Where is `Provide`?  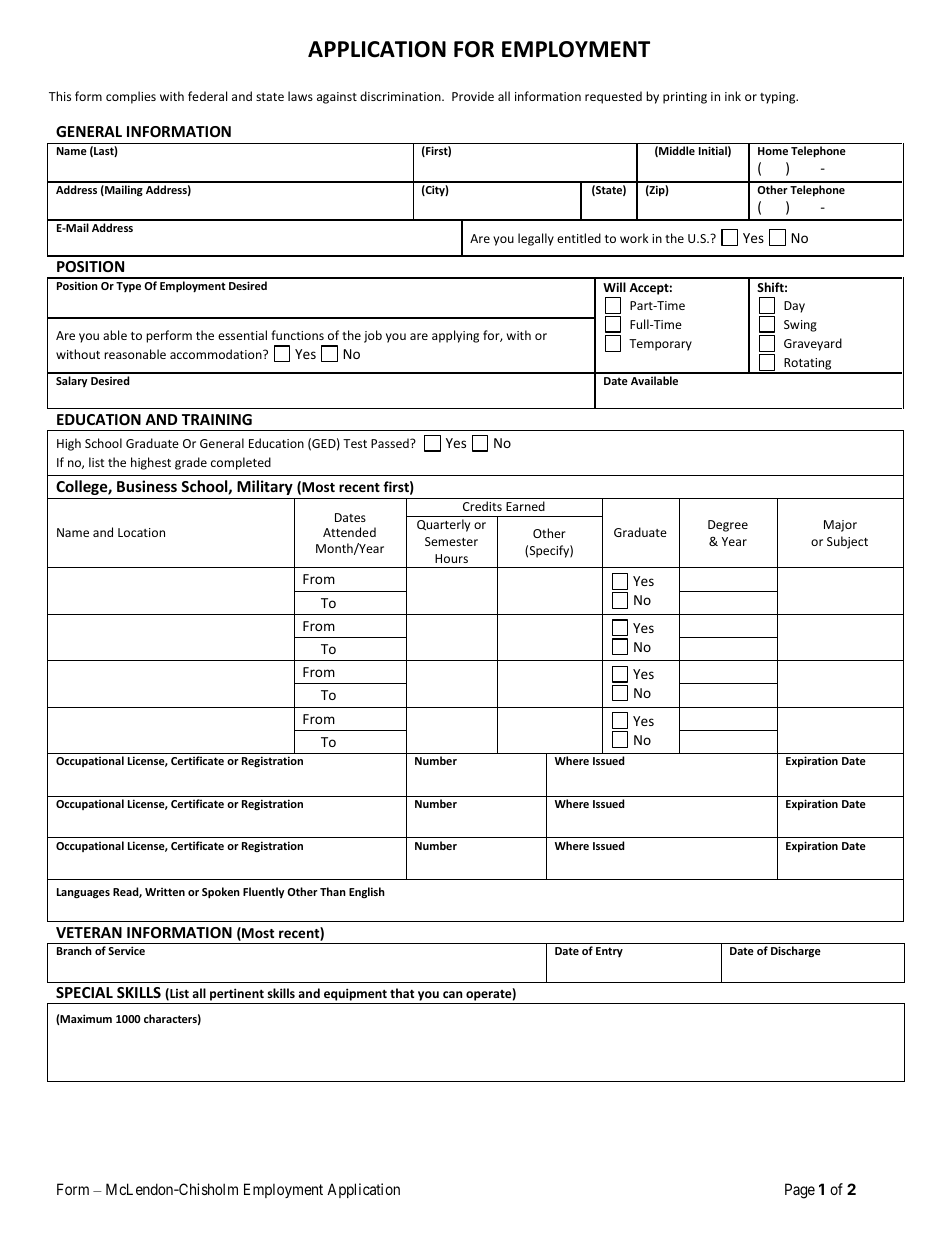 Provide is located at coordinates (473, 96).
